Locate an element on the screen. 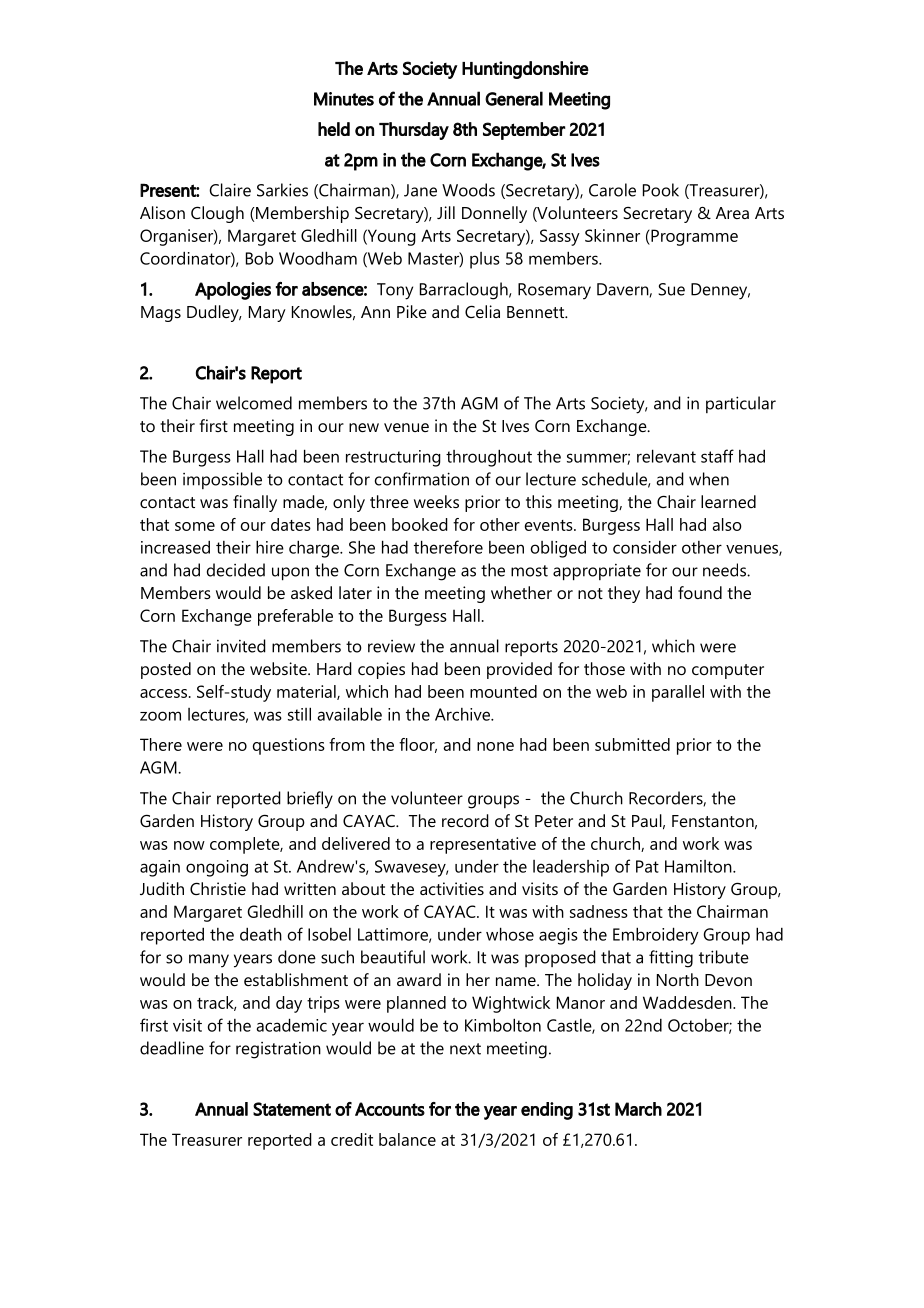 Image resolution: width=924 pixels, height=1308 pixels. balance is located at coordinates (407, 1139).
